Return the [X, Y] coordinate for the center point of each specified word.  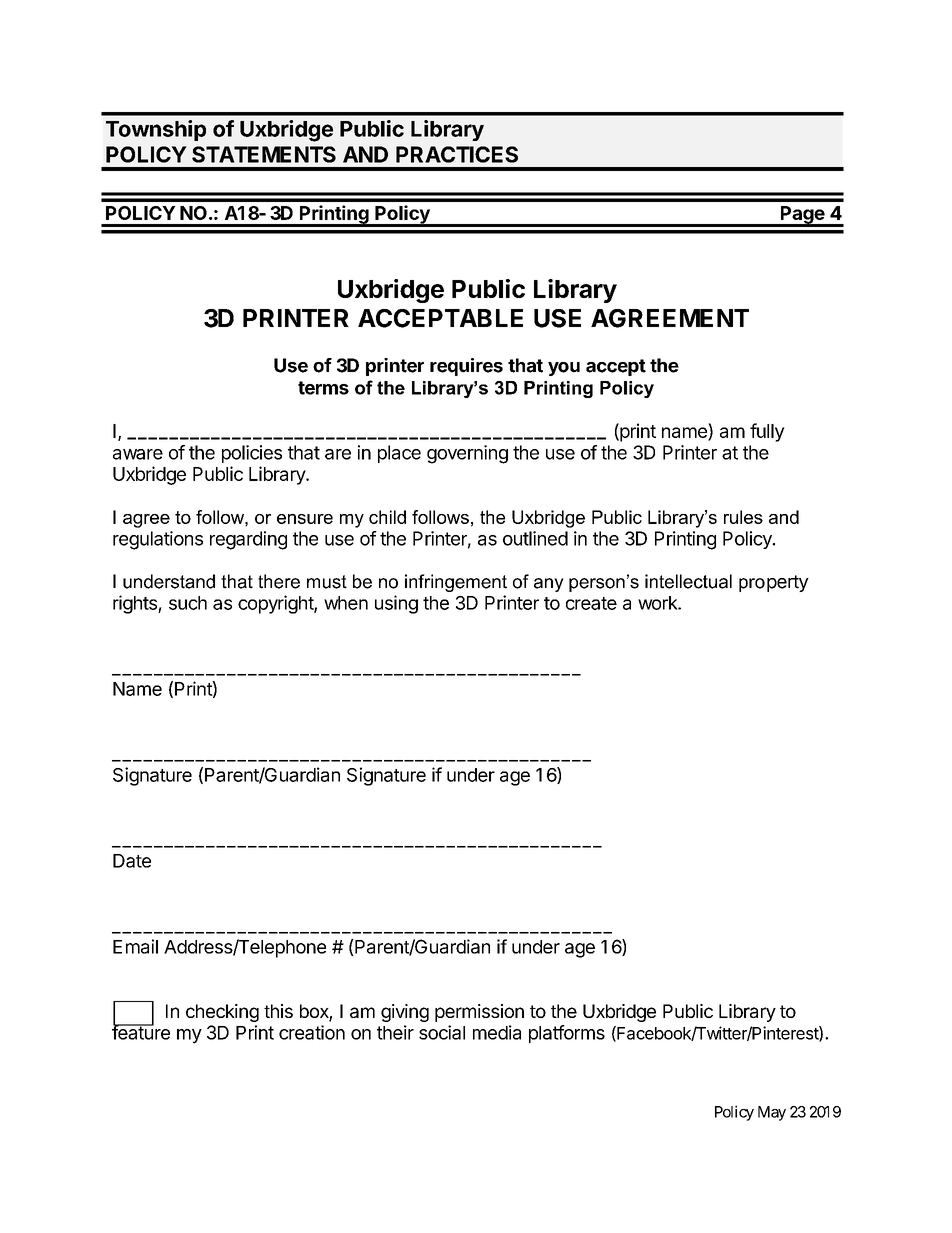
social [442, 1032]
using [396, 604]
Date [132, 861]
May [772, 1113]
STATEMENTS [264, 154]
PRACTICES [457, 154]
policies [252, 454]
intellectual [688, 581]
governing [467, 454]
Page [802, 216]
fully [767, 432]
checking [222, 1013]
